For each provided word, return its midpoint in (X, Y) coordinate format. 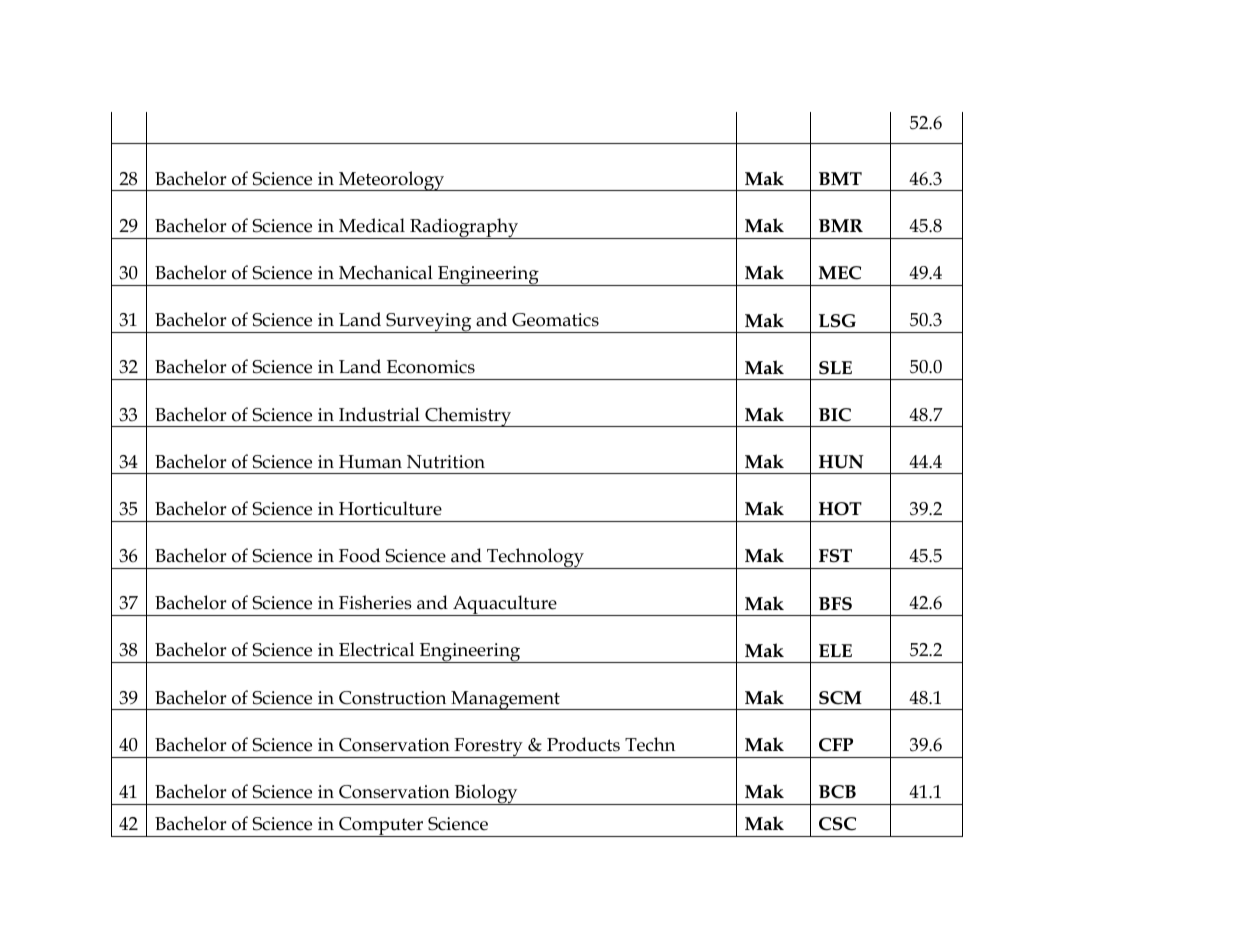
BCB (837, 792)
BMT (840, 178)
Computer (381, 827)
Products (583, 744)
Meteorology (392, 181)
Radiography (464, 228)
